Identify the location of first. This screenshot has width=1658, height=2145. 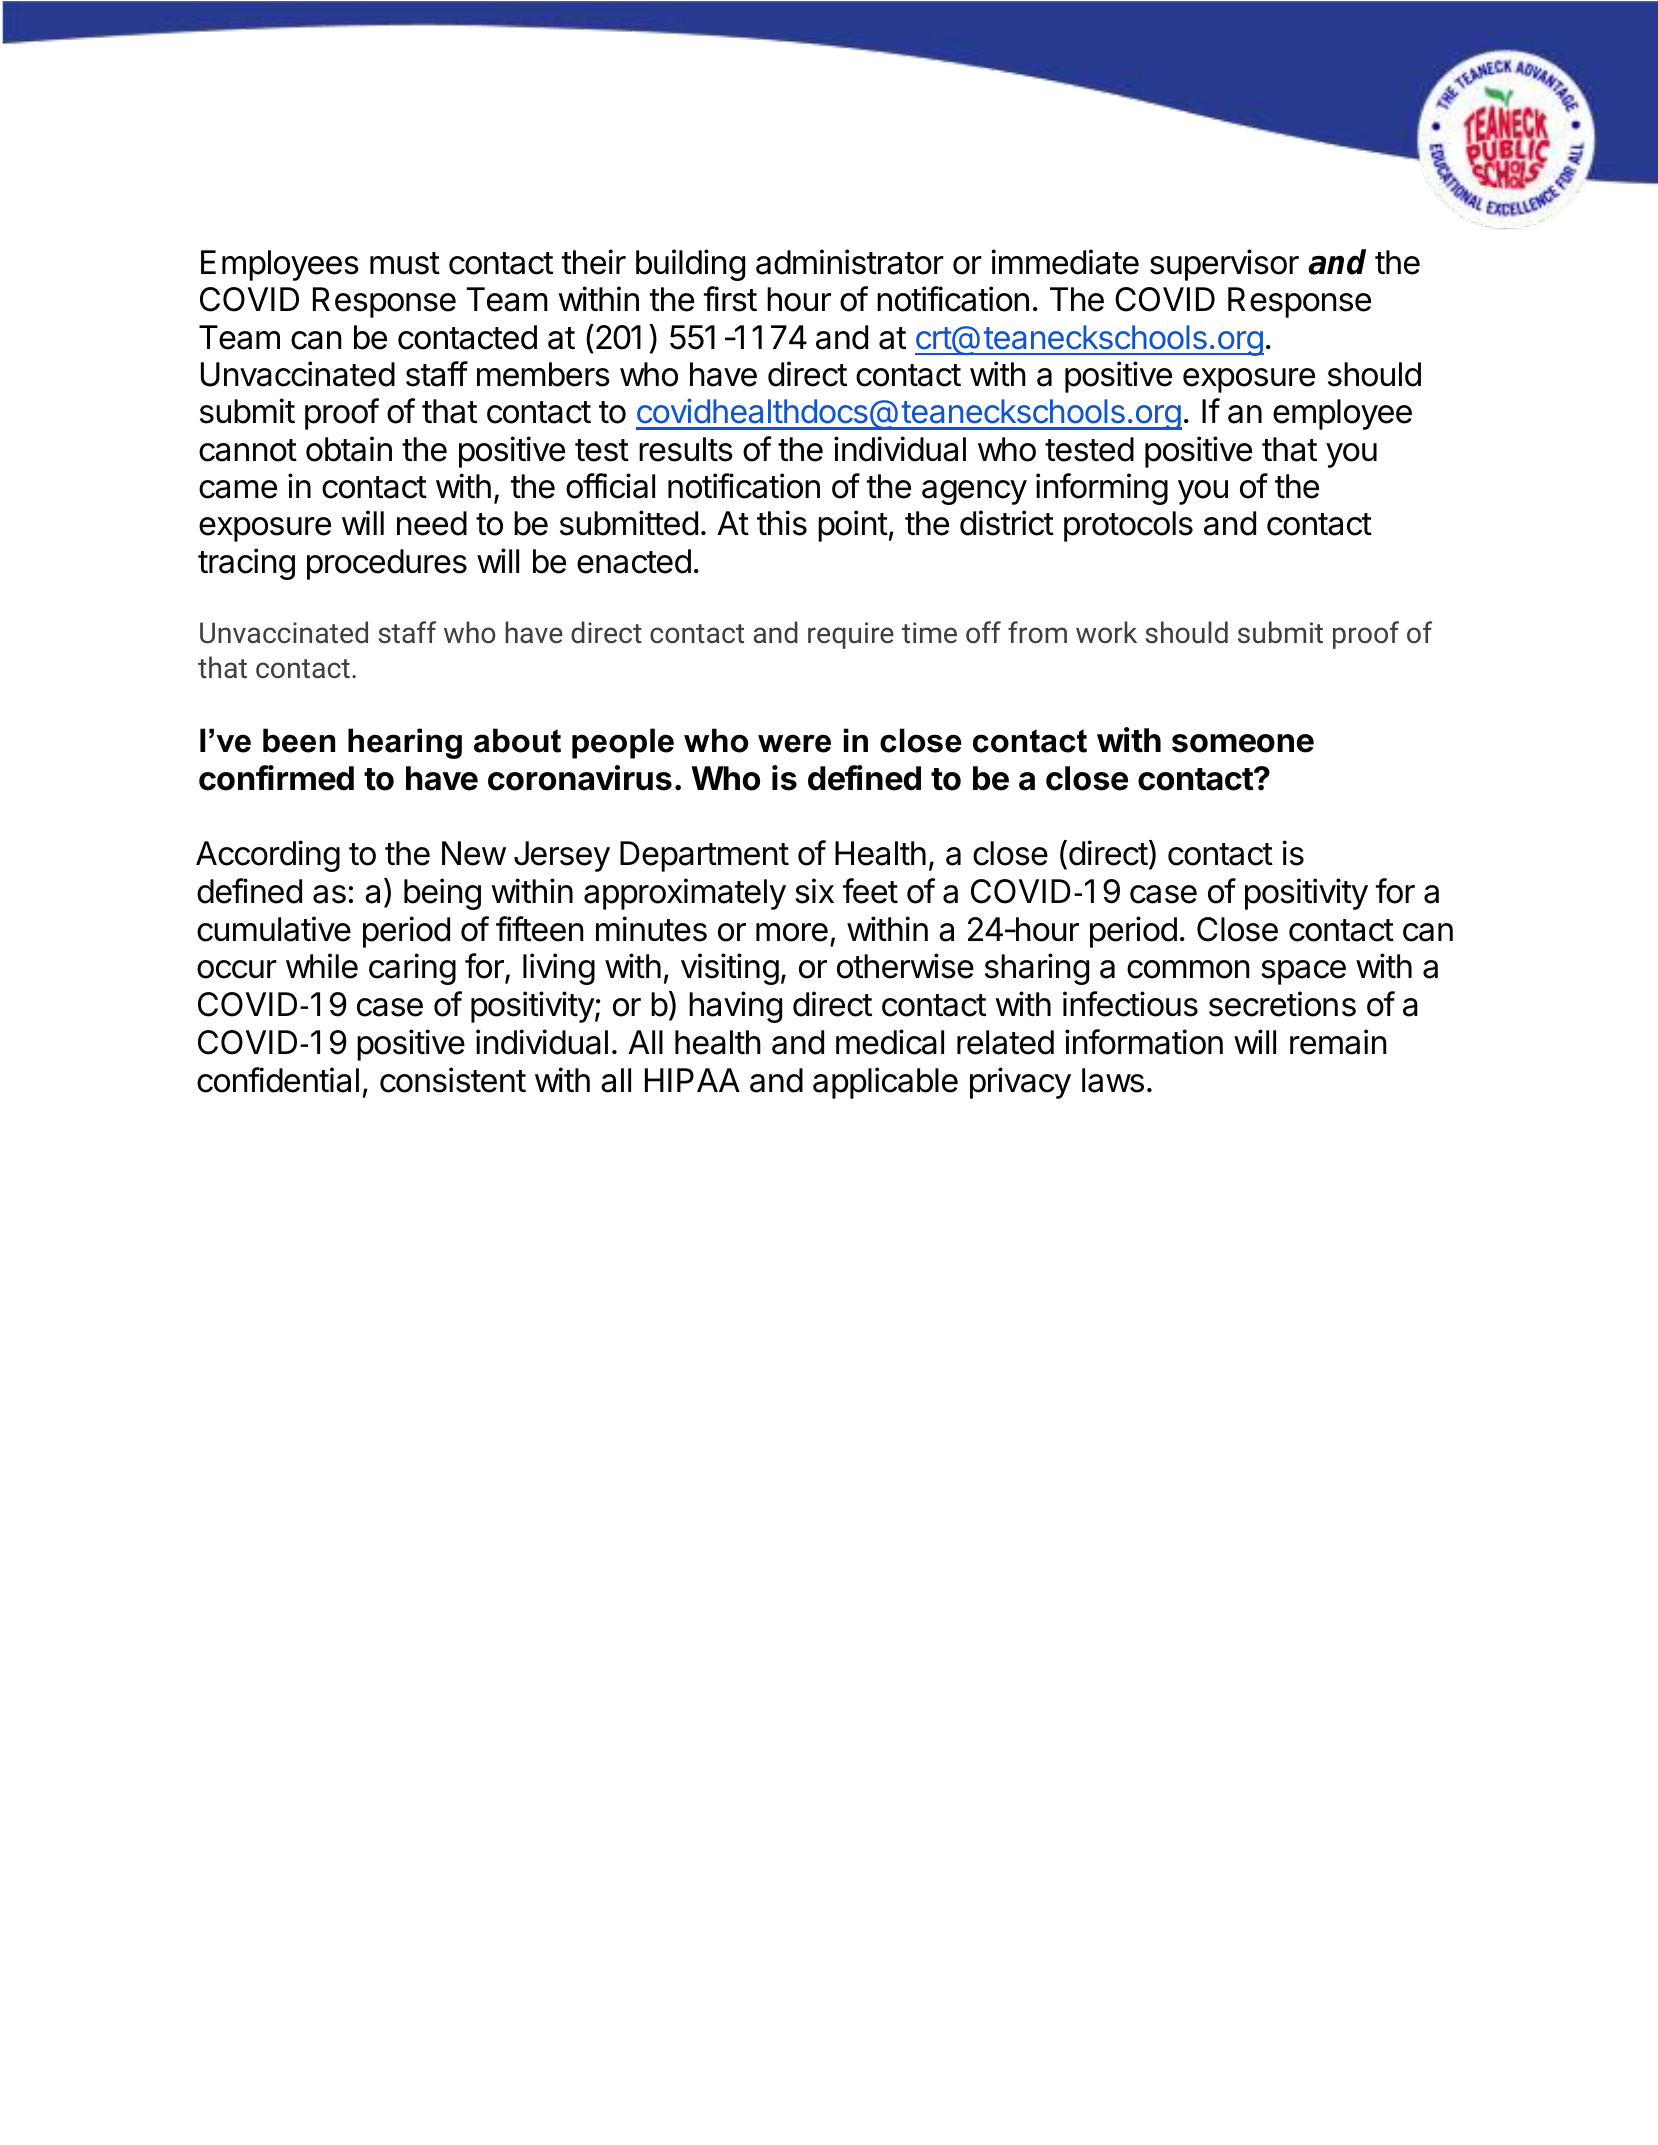
(730, 299).
